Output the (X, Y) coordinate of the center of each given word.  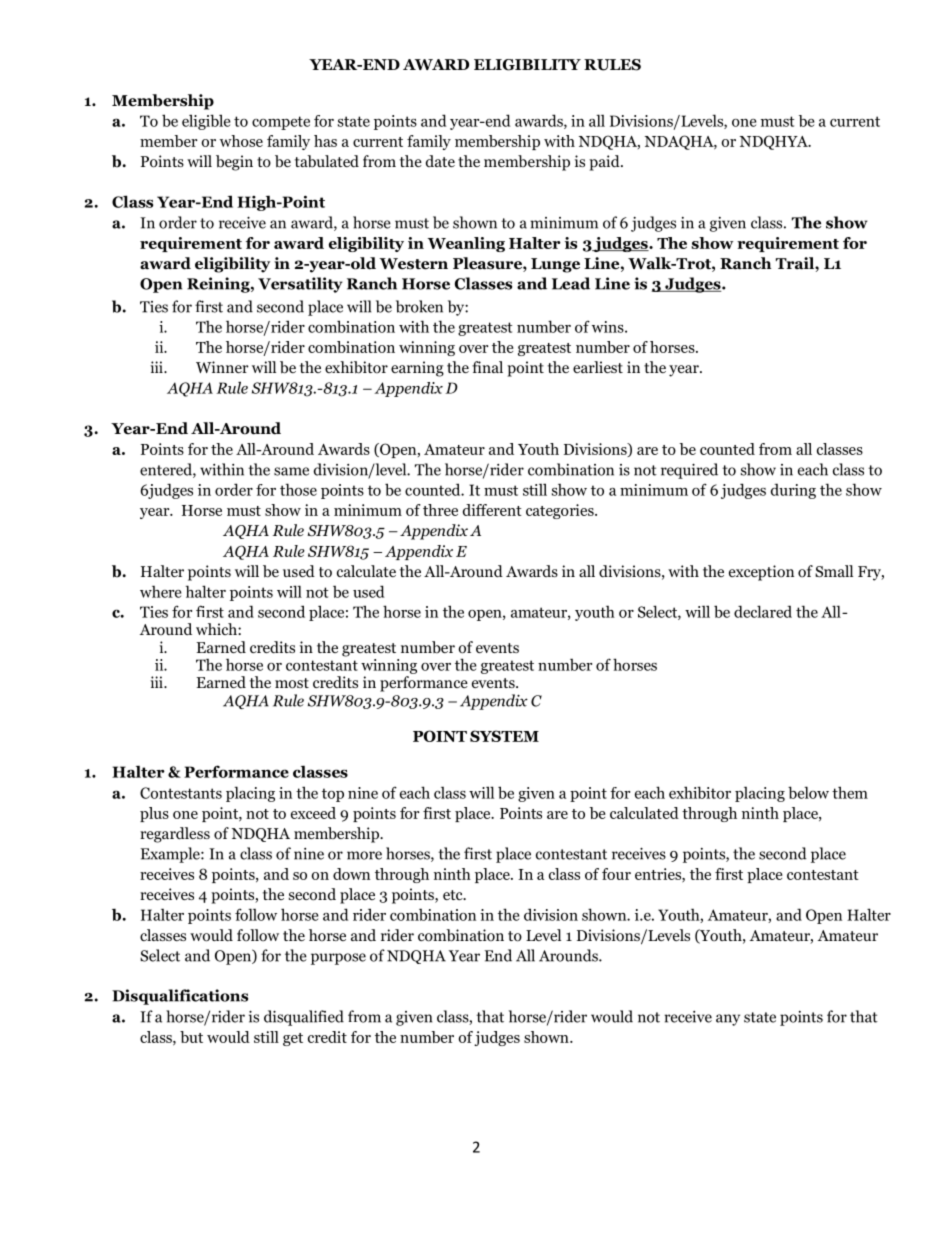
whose (241, 141)
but (191, 1037)
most (292, 683)
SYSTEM (504, 736)
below (808, 792)
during (793, 491)
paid (605, 163)
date (440, 161)
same (291, 471)
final (487, 367)
